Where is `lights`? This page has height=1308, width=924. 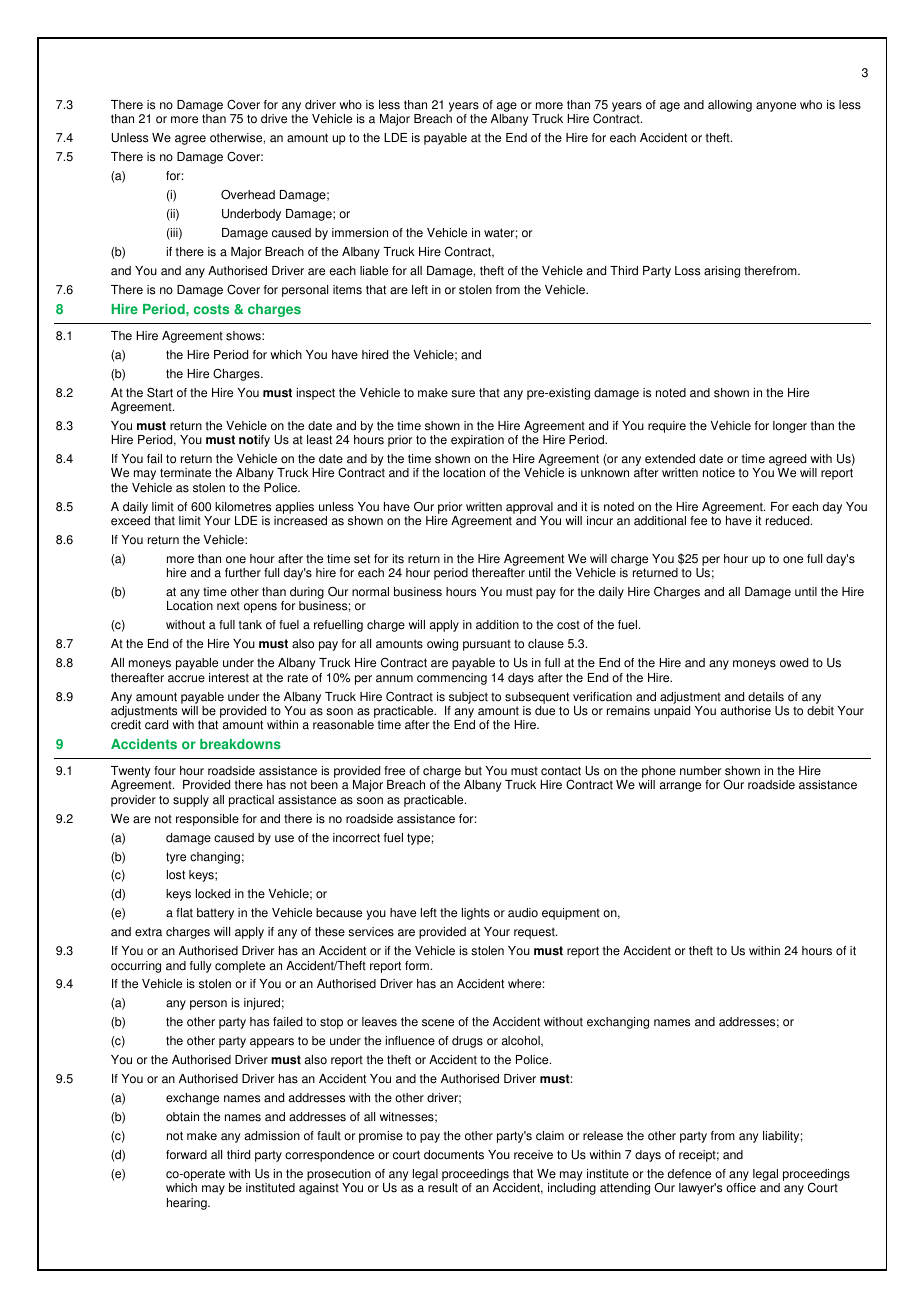 lights is located at coordinates (476, 914).
